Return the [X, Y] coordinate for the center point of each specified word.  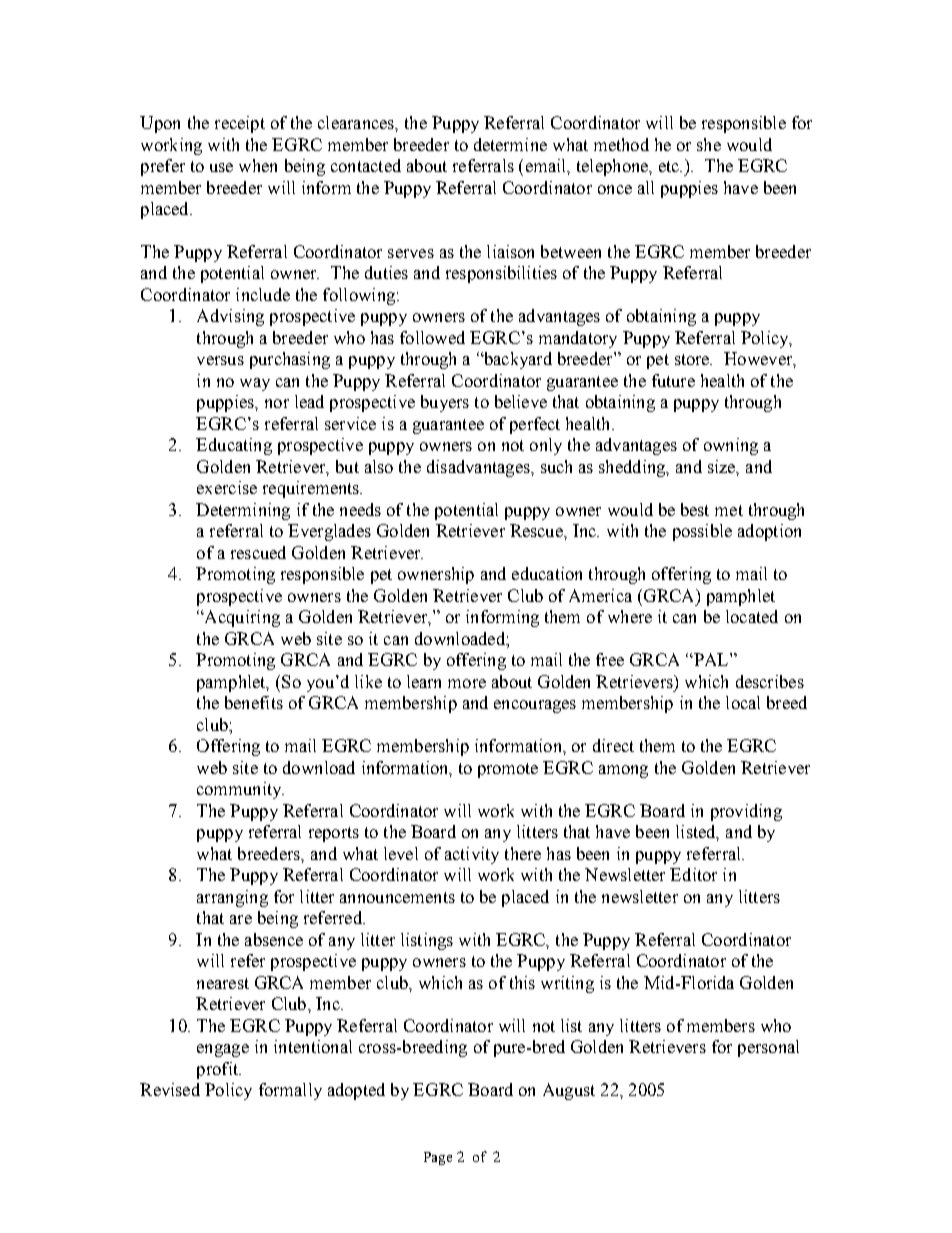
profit [219, 1070]
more [467, 683]
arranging [232, 898]
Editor [693, 874]
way [255, 384]
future [673, 380]
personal [768, 1048]
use [221, 167]
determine [510, 144]
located [752, 616]
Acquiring [241, 618]
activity [472, 855]
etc [670, 166]
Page [438, 1158]
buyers [445, 403]
